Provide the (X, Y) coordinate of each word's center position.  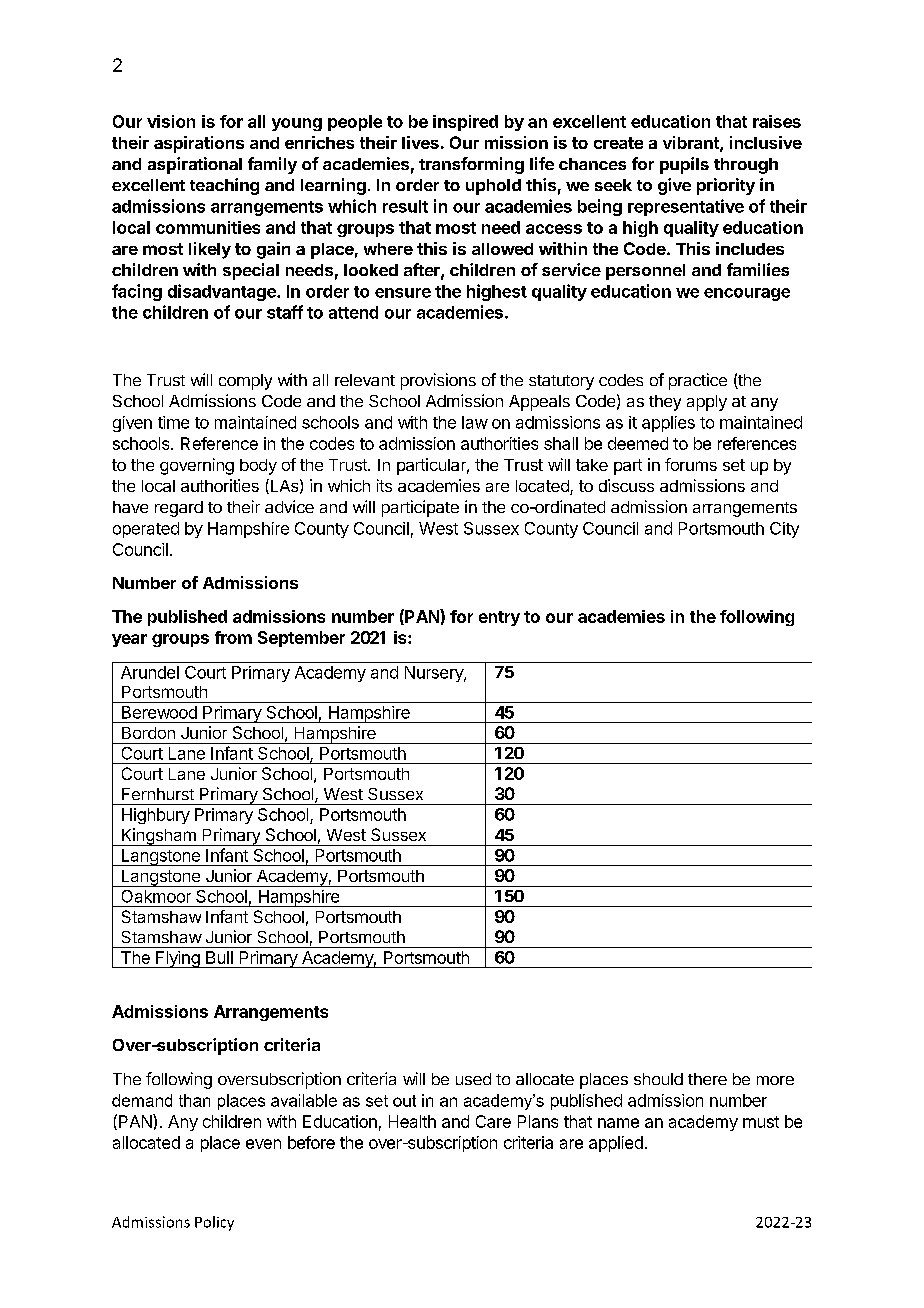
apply (707, 403)
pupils (684, 165)
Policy (214, 1223)
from (233, 637)
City (784, 530)
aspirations (199, 144)
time (173, 422)
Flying (178, 959)
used (473, 1079)
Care (493, 1121)
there (707, 1079)
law (475, 422)
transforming (471, 165)
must (761, 1122)
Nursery (435, 674)
